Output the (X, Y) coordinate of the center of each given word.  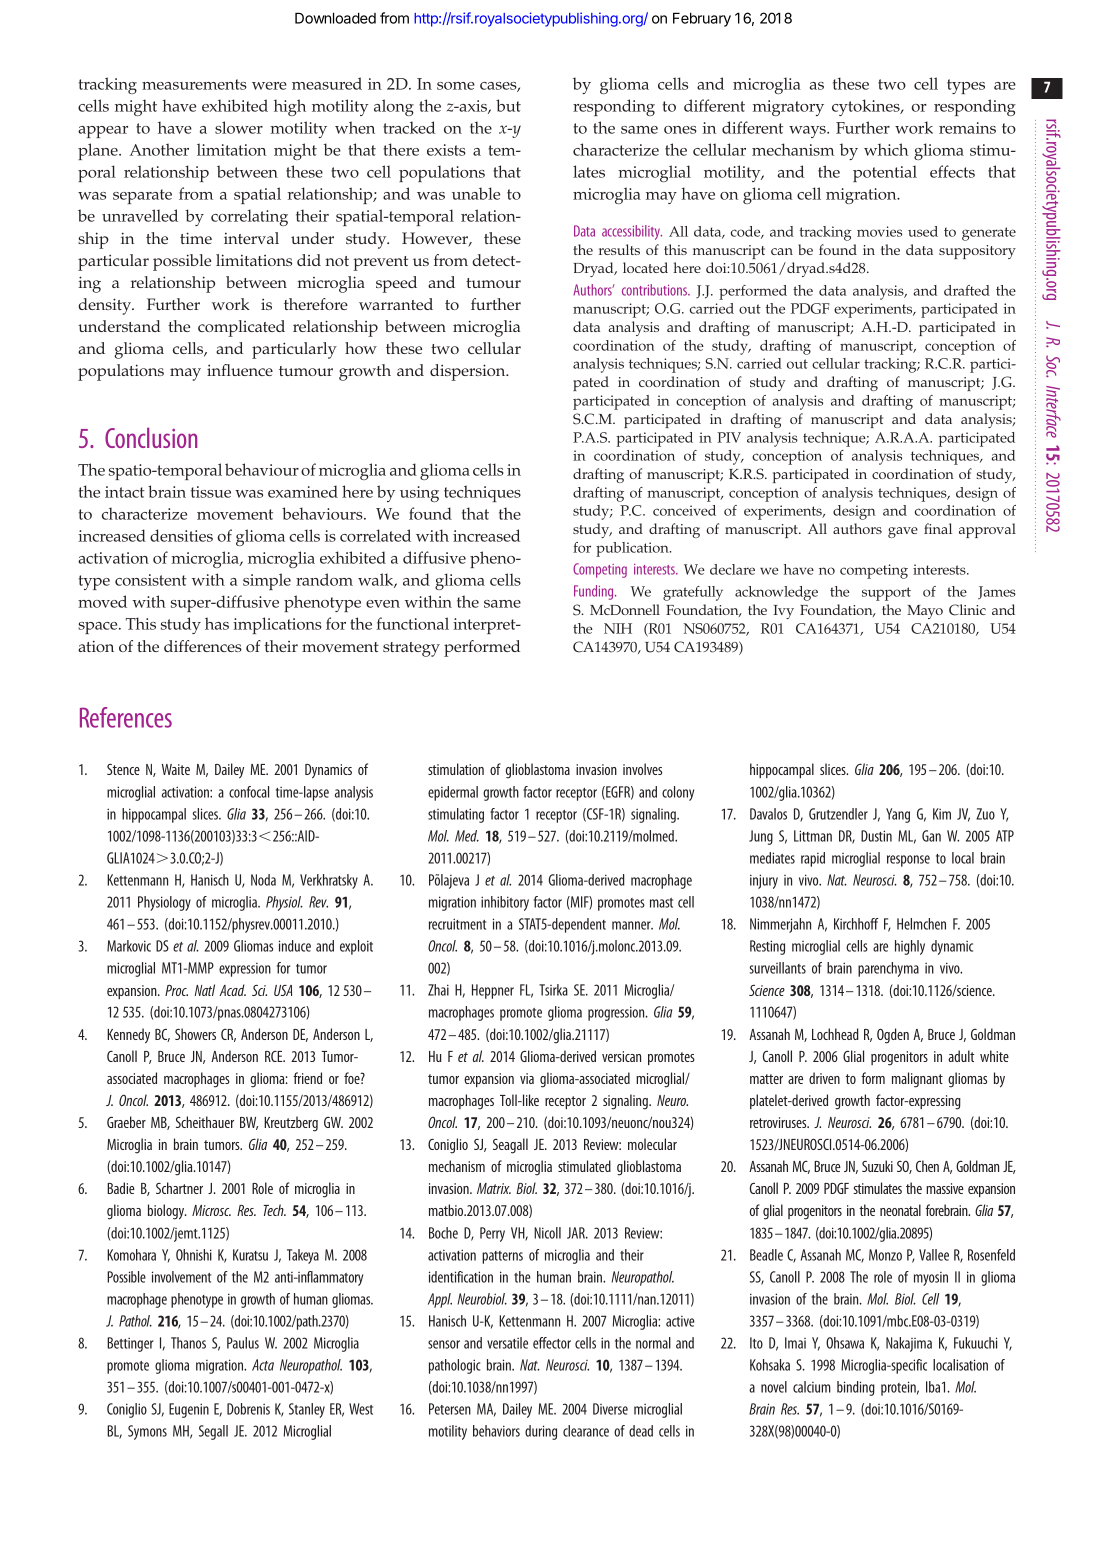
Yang (898, 815)
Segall (213, 1432)
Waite (176, 769)
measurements (194, 84)
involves (642, 769)
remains (967, 128)
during (541, 1432)
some (456, 86)
